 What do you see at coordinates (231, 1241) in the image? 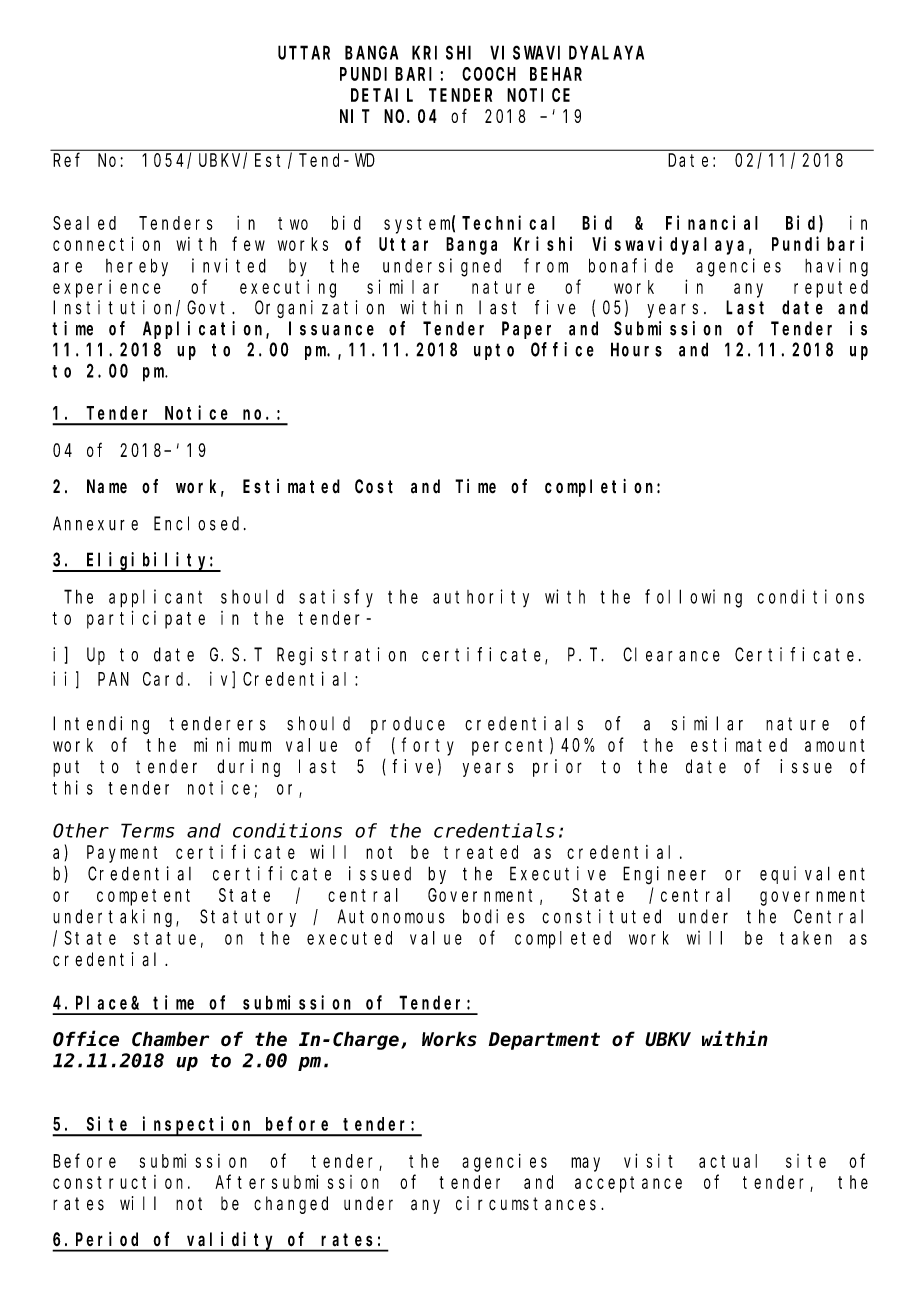
I see `validity` at bounding box center [231, 1241].
